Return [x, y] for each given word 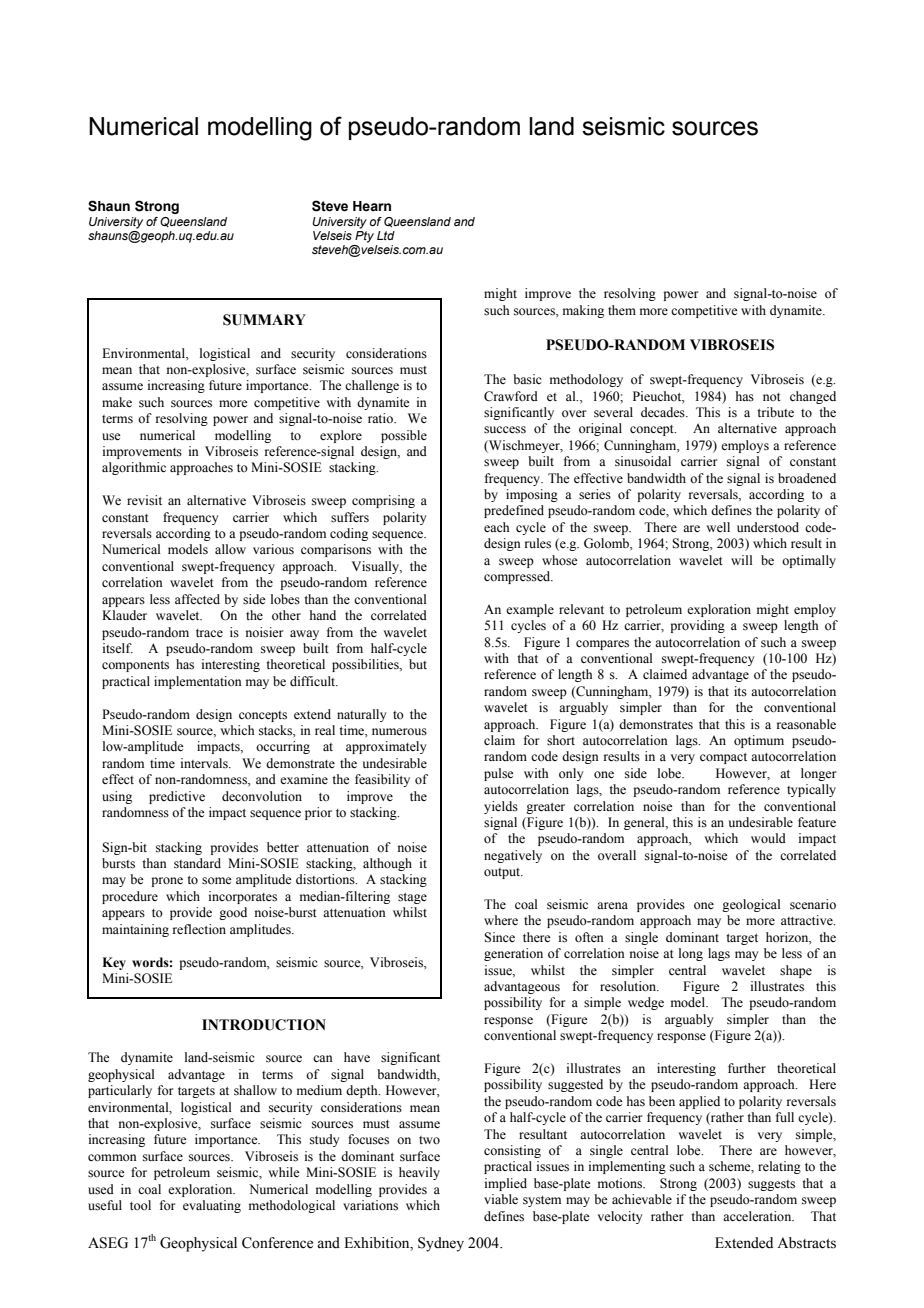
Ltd [386, 235]
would [768, 838]
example [530, 610]
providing [697, 626]
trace [209, 633]
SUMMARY [264, 320]
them [622, 310]
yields [501, 807]
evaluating [212, 1206]
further [747, 1068]
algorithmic [134, 468]
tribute [775, 412]
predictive [177, 797]
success [505, 430]
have [357, 1057]
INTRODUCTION [264, 1025]
